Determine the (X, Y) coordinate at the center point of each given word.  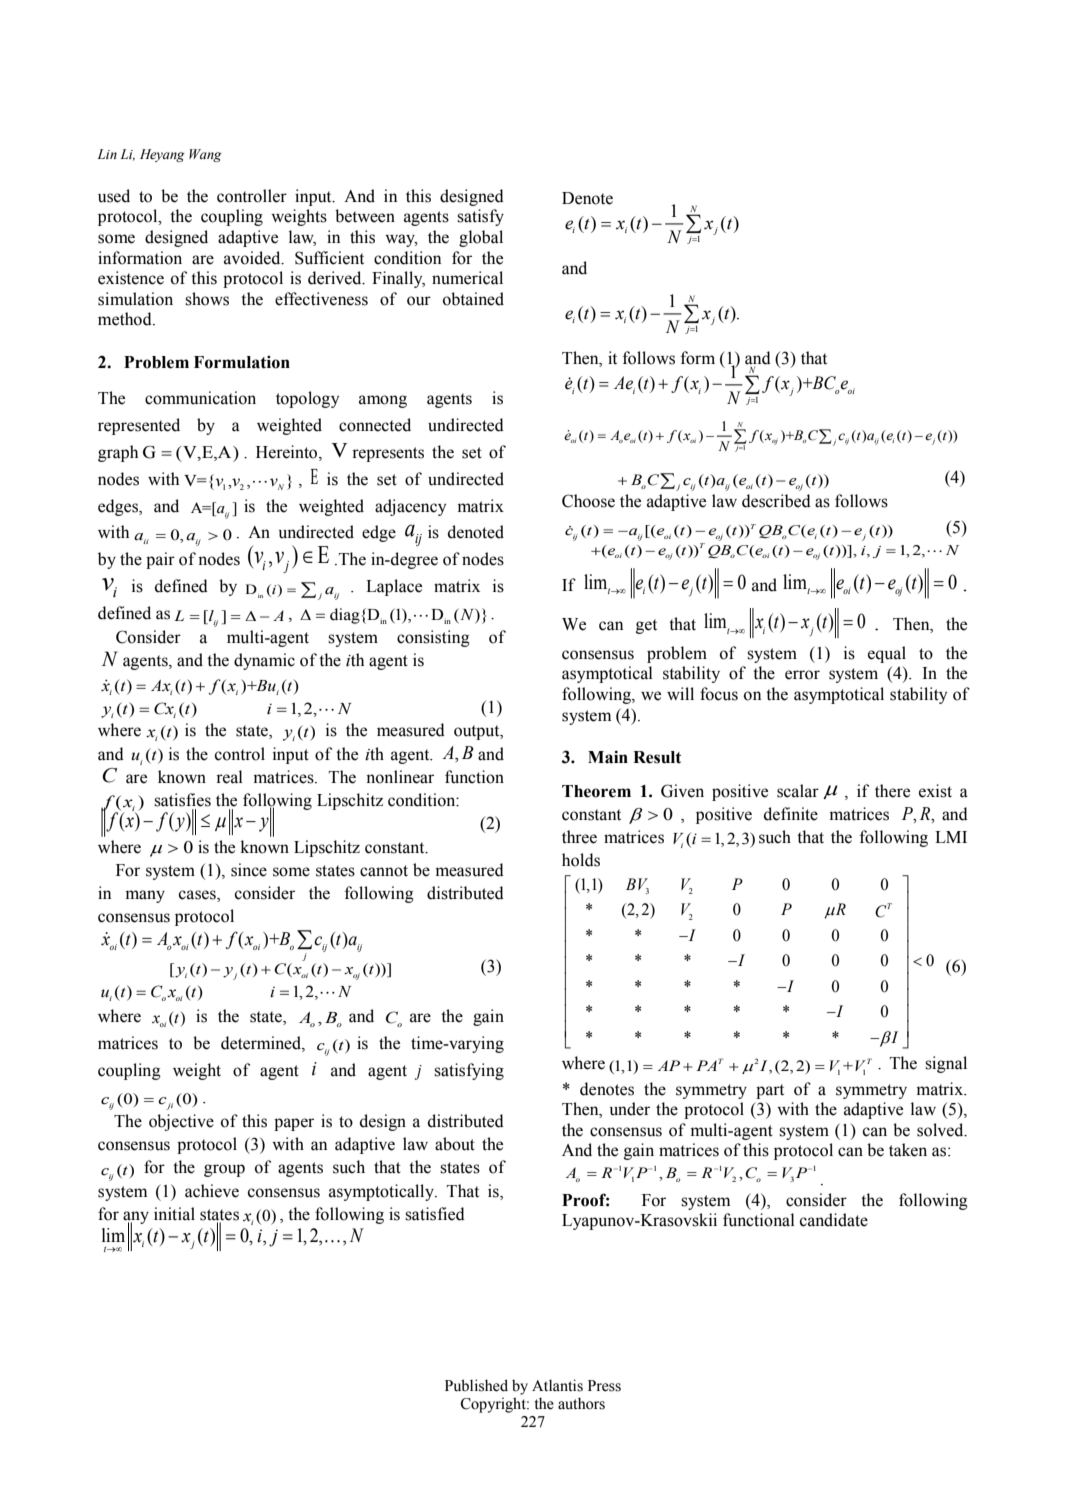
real (229, 777)
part (770, 1091)
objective (181, 1122)
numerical (467, 278)
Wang (205, 155)
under (630, 1109)
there (892, 791)
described (776, 501)
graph (118, 453)
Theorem (596, 791)
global (481, 238)
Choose (588, 501)
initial (174, 1214)
